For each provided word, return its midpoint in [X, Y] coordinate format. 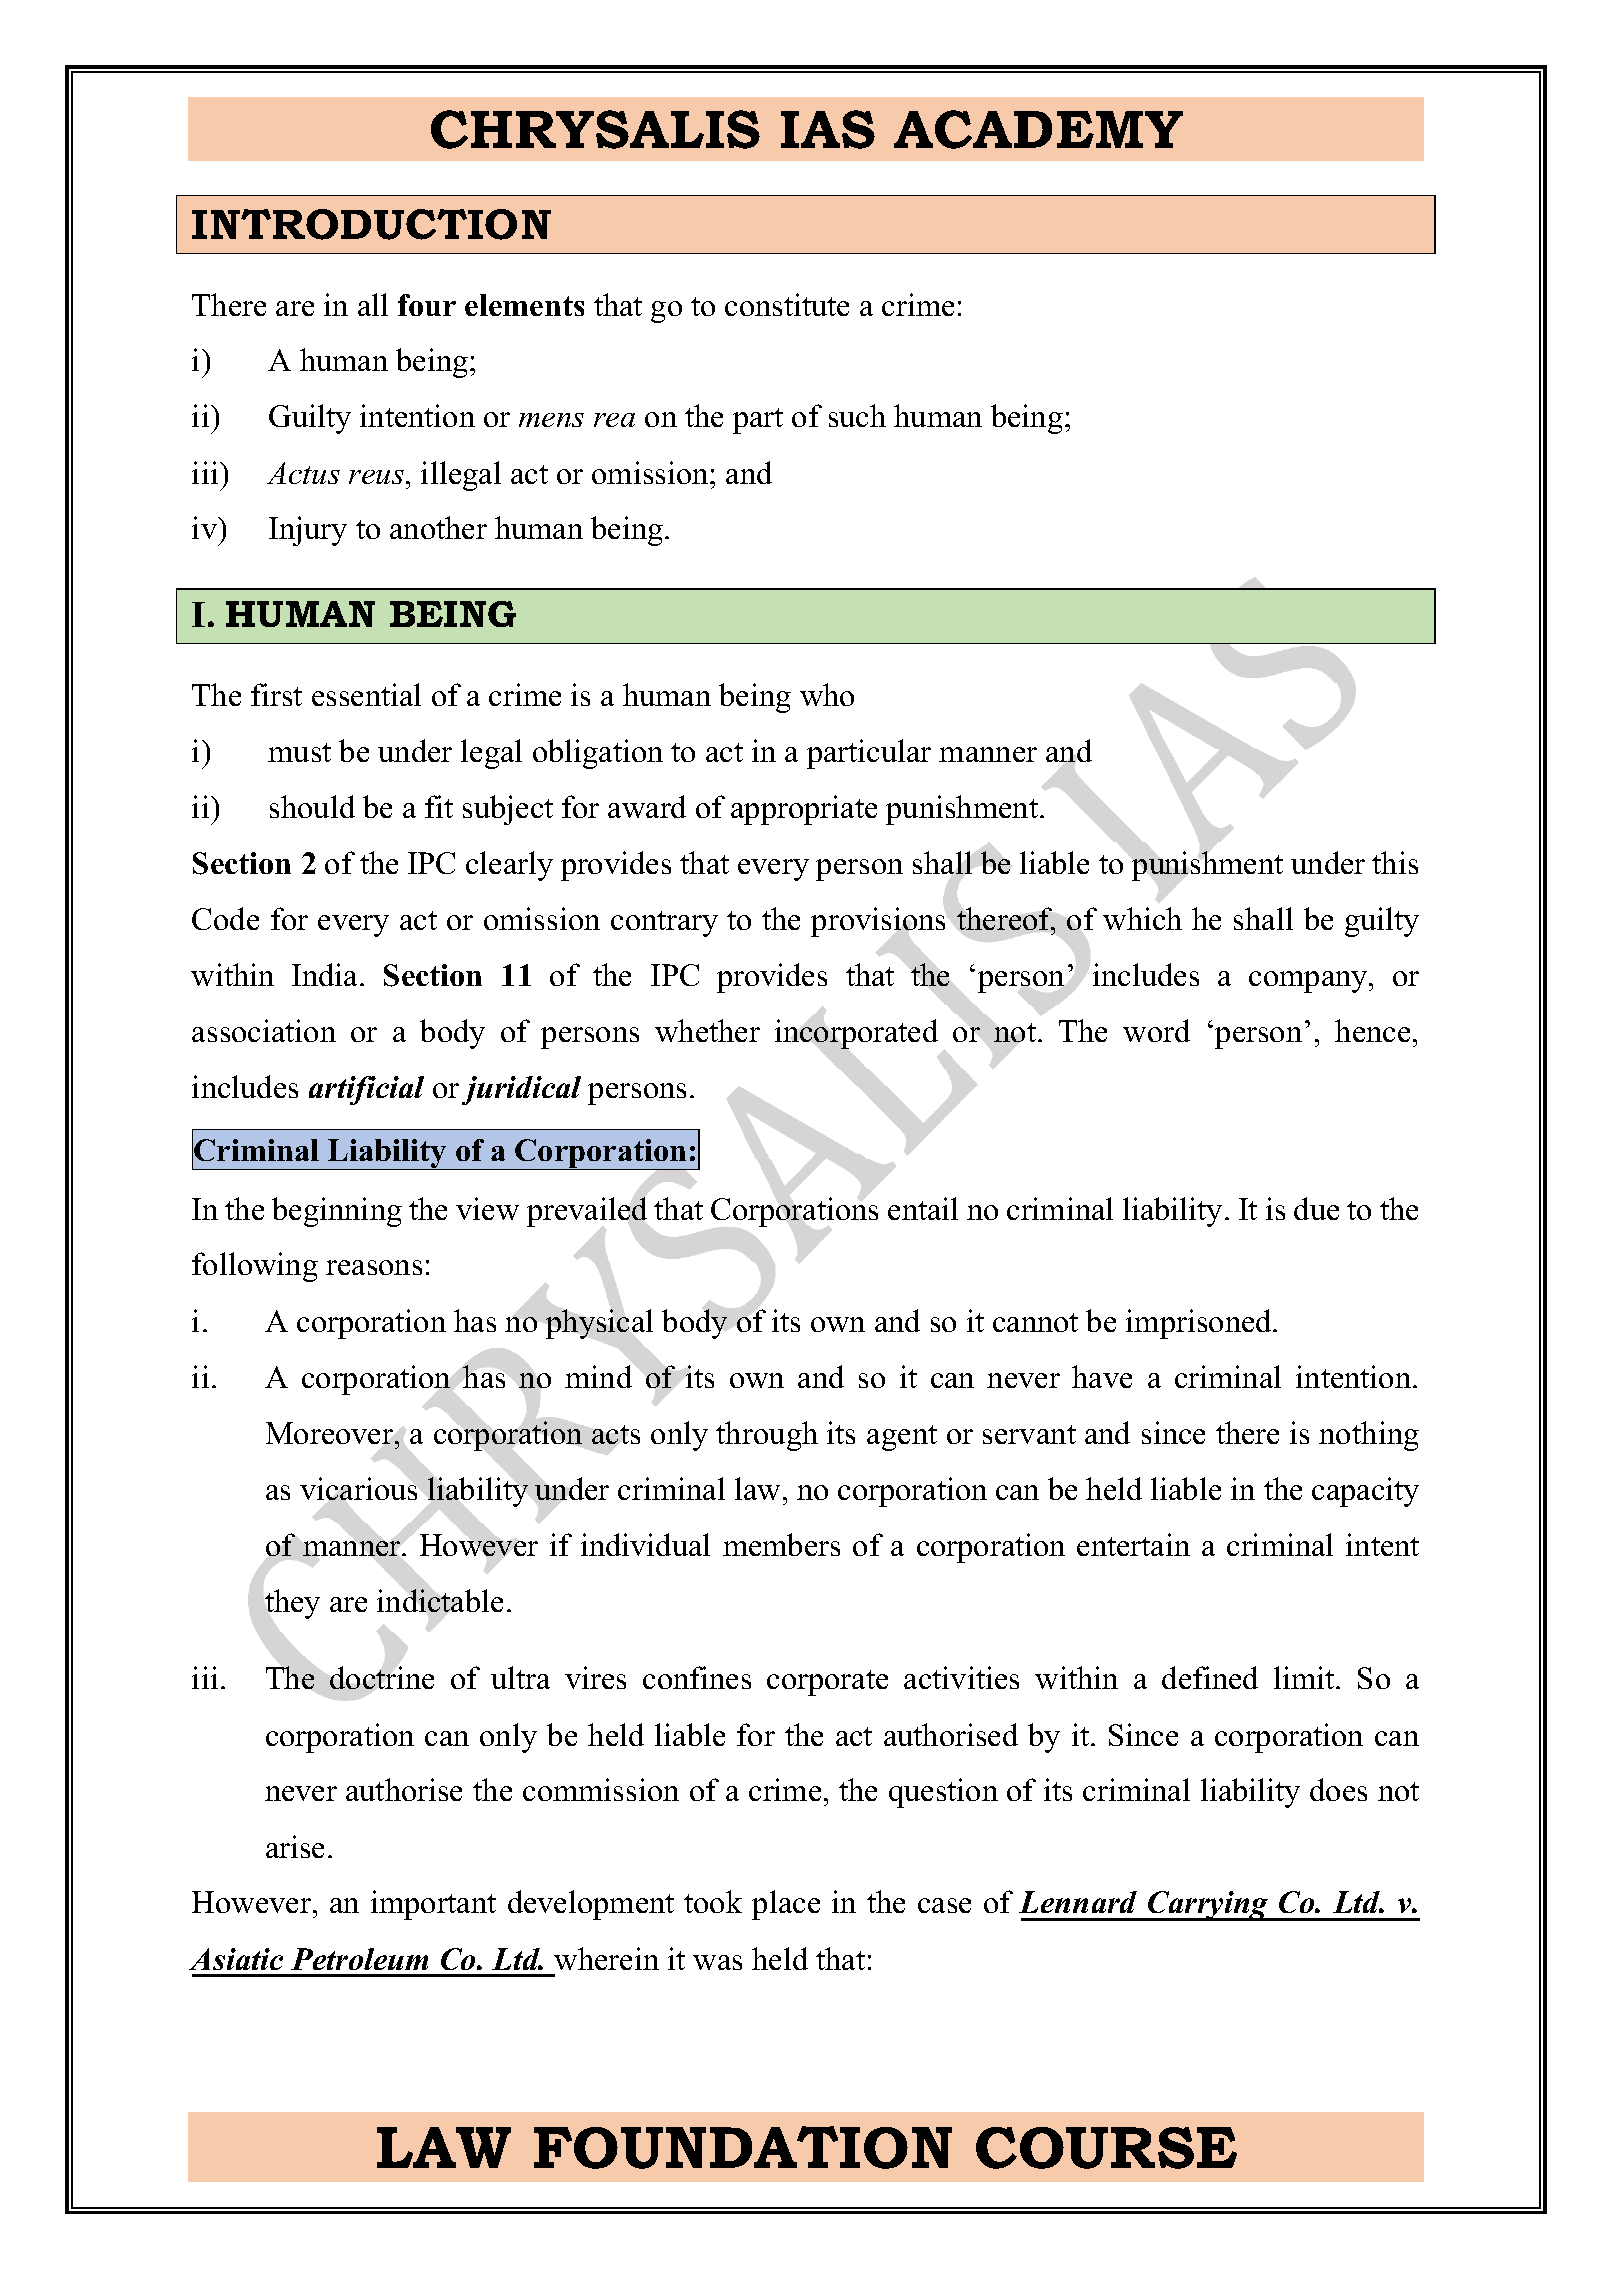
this [1395, 862]
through [767, 1436]
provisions [878, 922]
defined [1210, 1677]
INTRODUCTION [371, 224]
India [324, 974]
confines [697, 1677]
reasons [374, 1267]
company [1309, 982]
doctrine [382, 1677]
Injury [308, 531]
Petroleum [359, 1959]
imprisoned [1200, 1324]
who [827, 694]
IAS [828, 129]
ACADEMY [1038, 129]
